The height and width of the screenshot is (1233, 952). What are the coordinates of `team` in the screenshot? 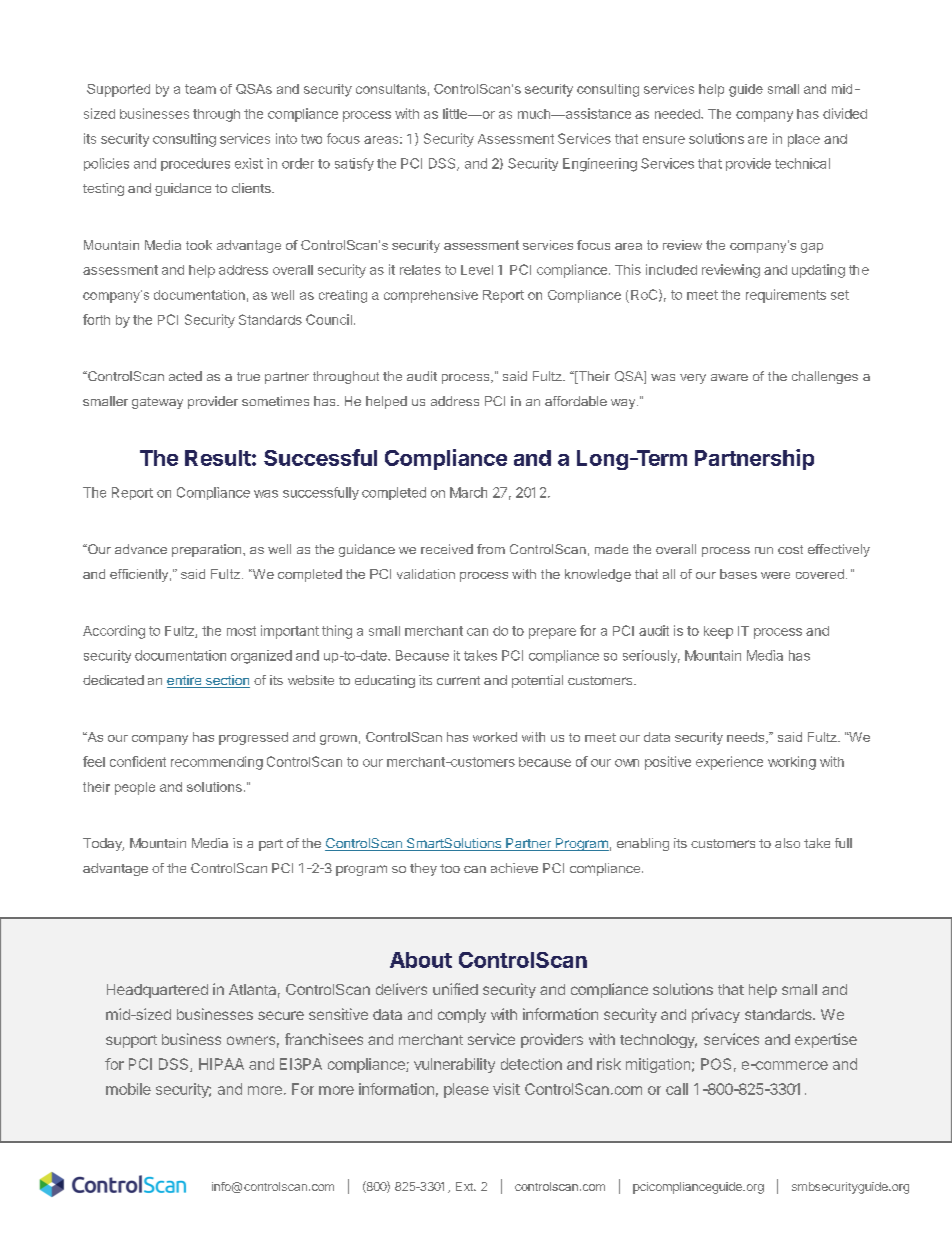 It's located at (200, 89).
